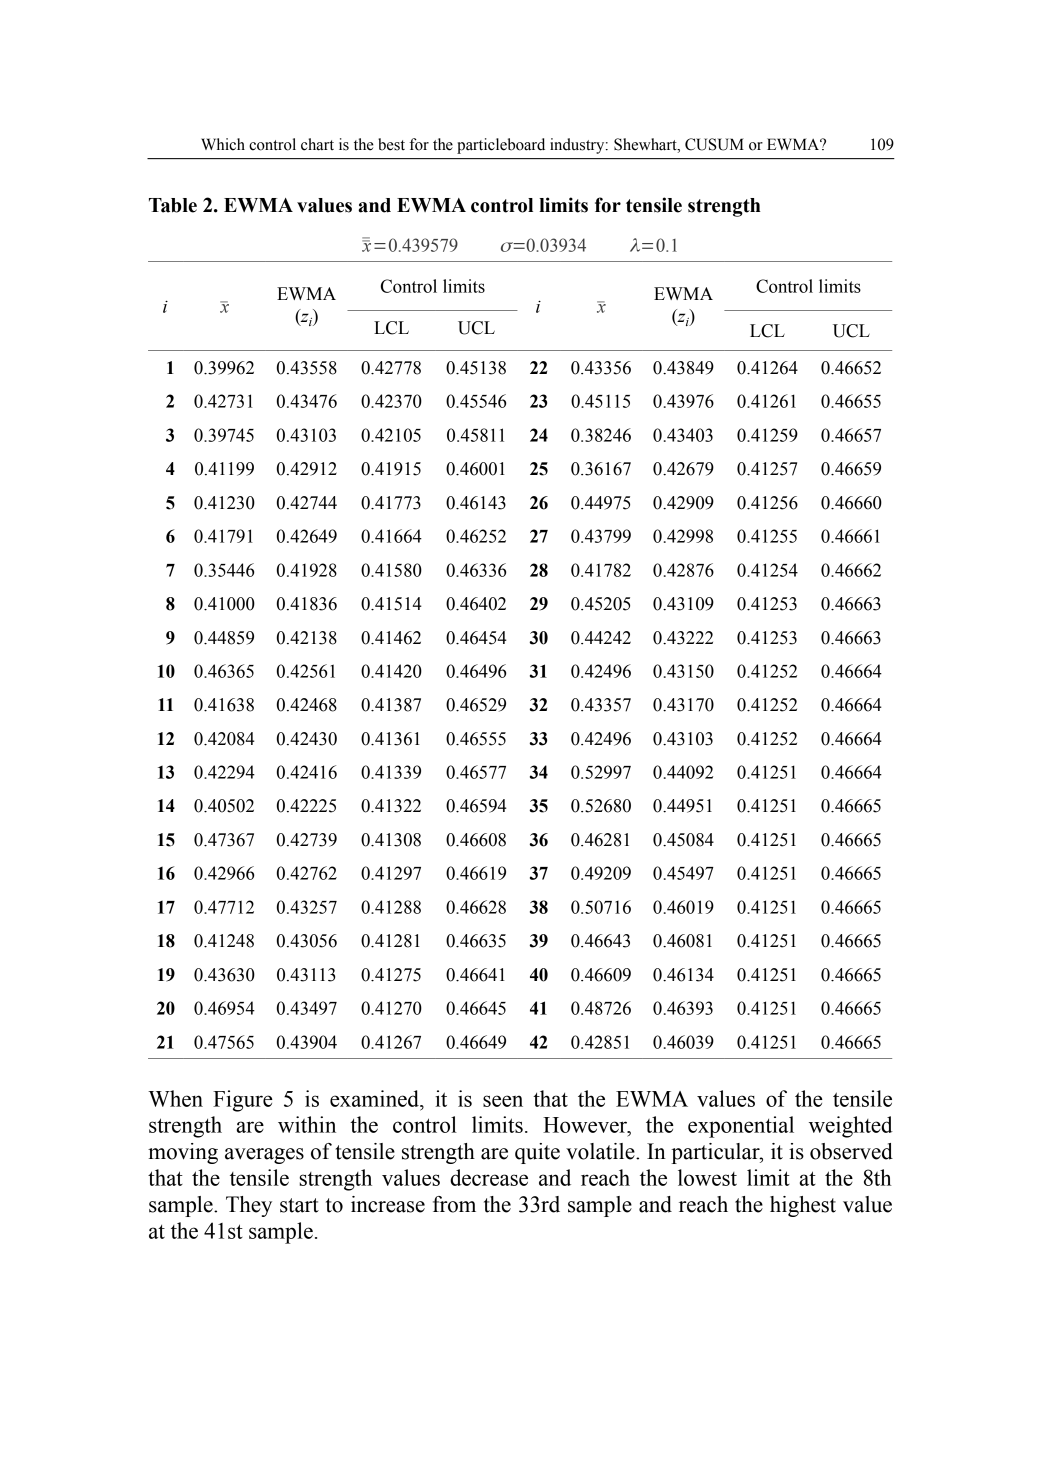 The height and width of the screenshot is (1480, 1042). I want to click on best, so click(391, 144).
